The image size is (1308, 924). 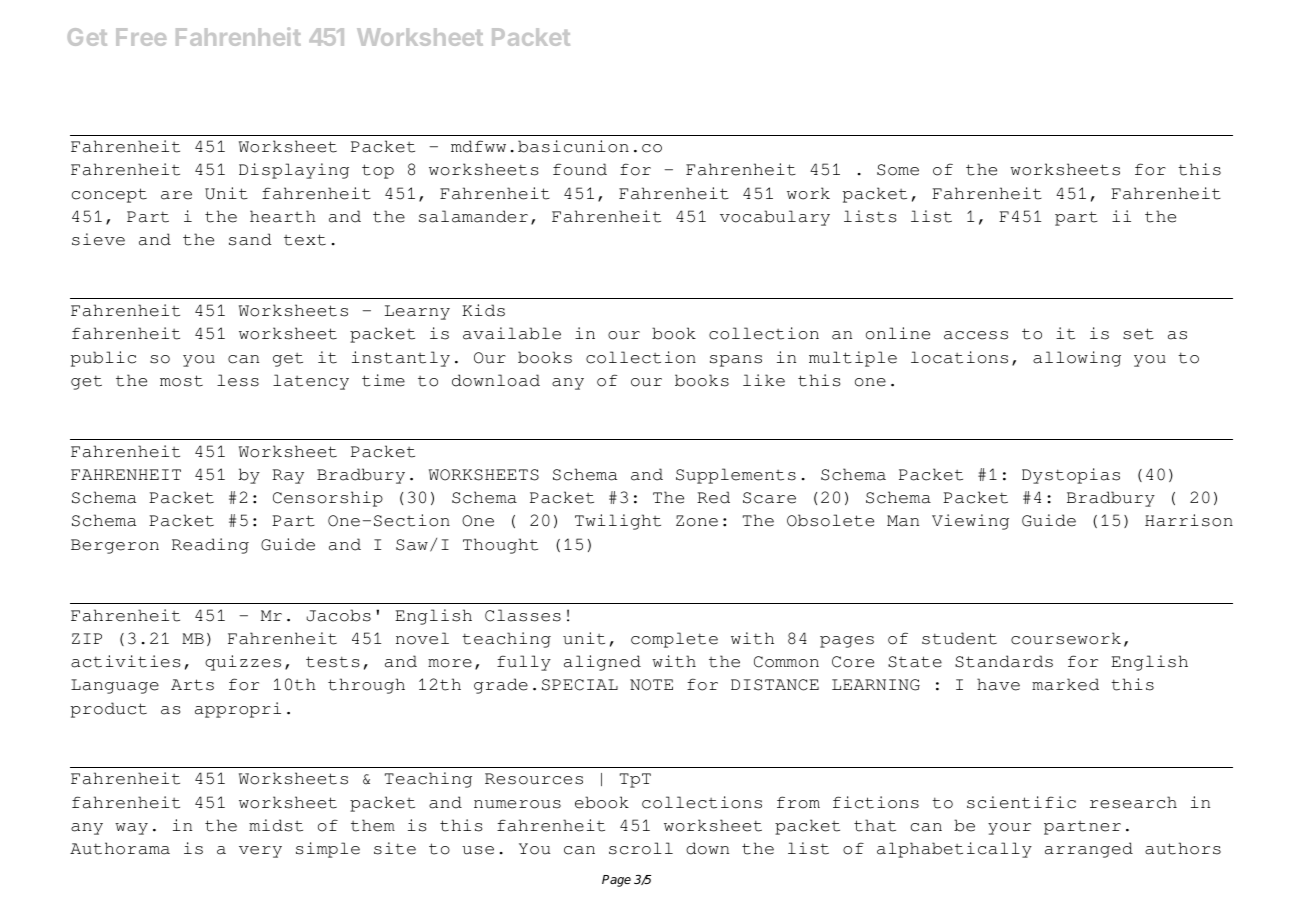 I want to click on set, so click(x=1138, y=334).
